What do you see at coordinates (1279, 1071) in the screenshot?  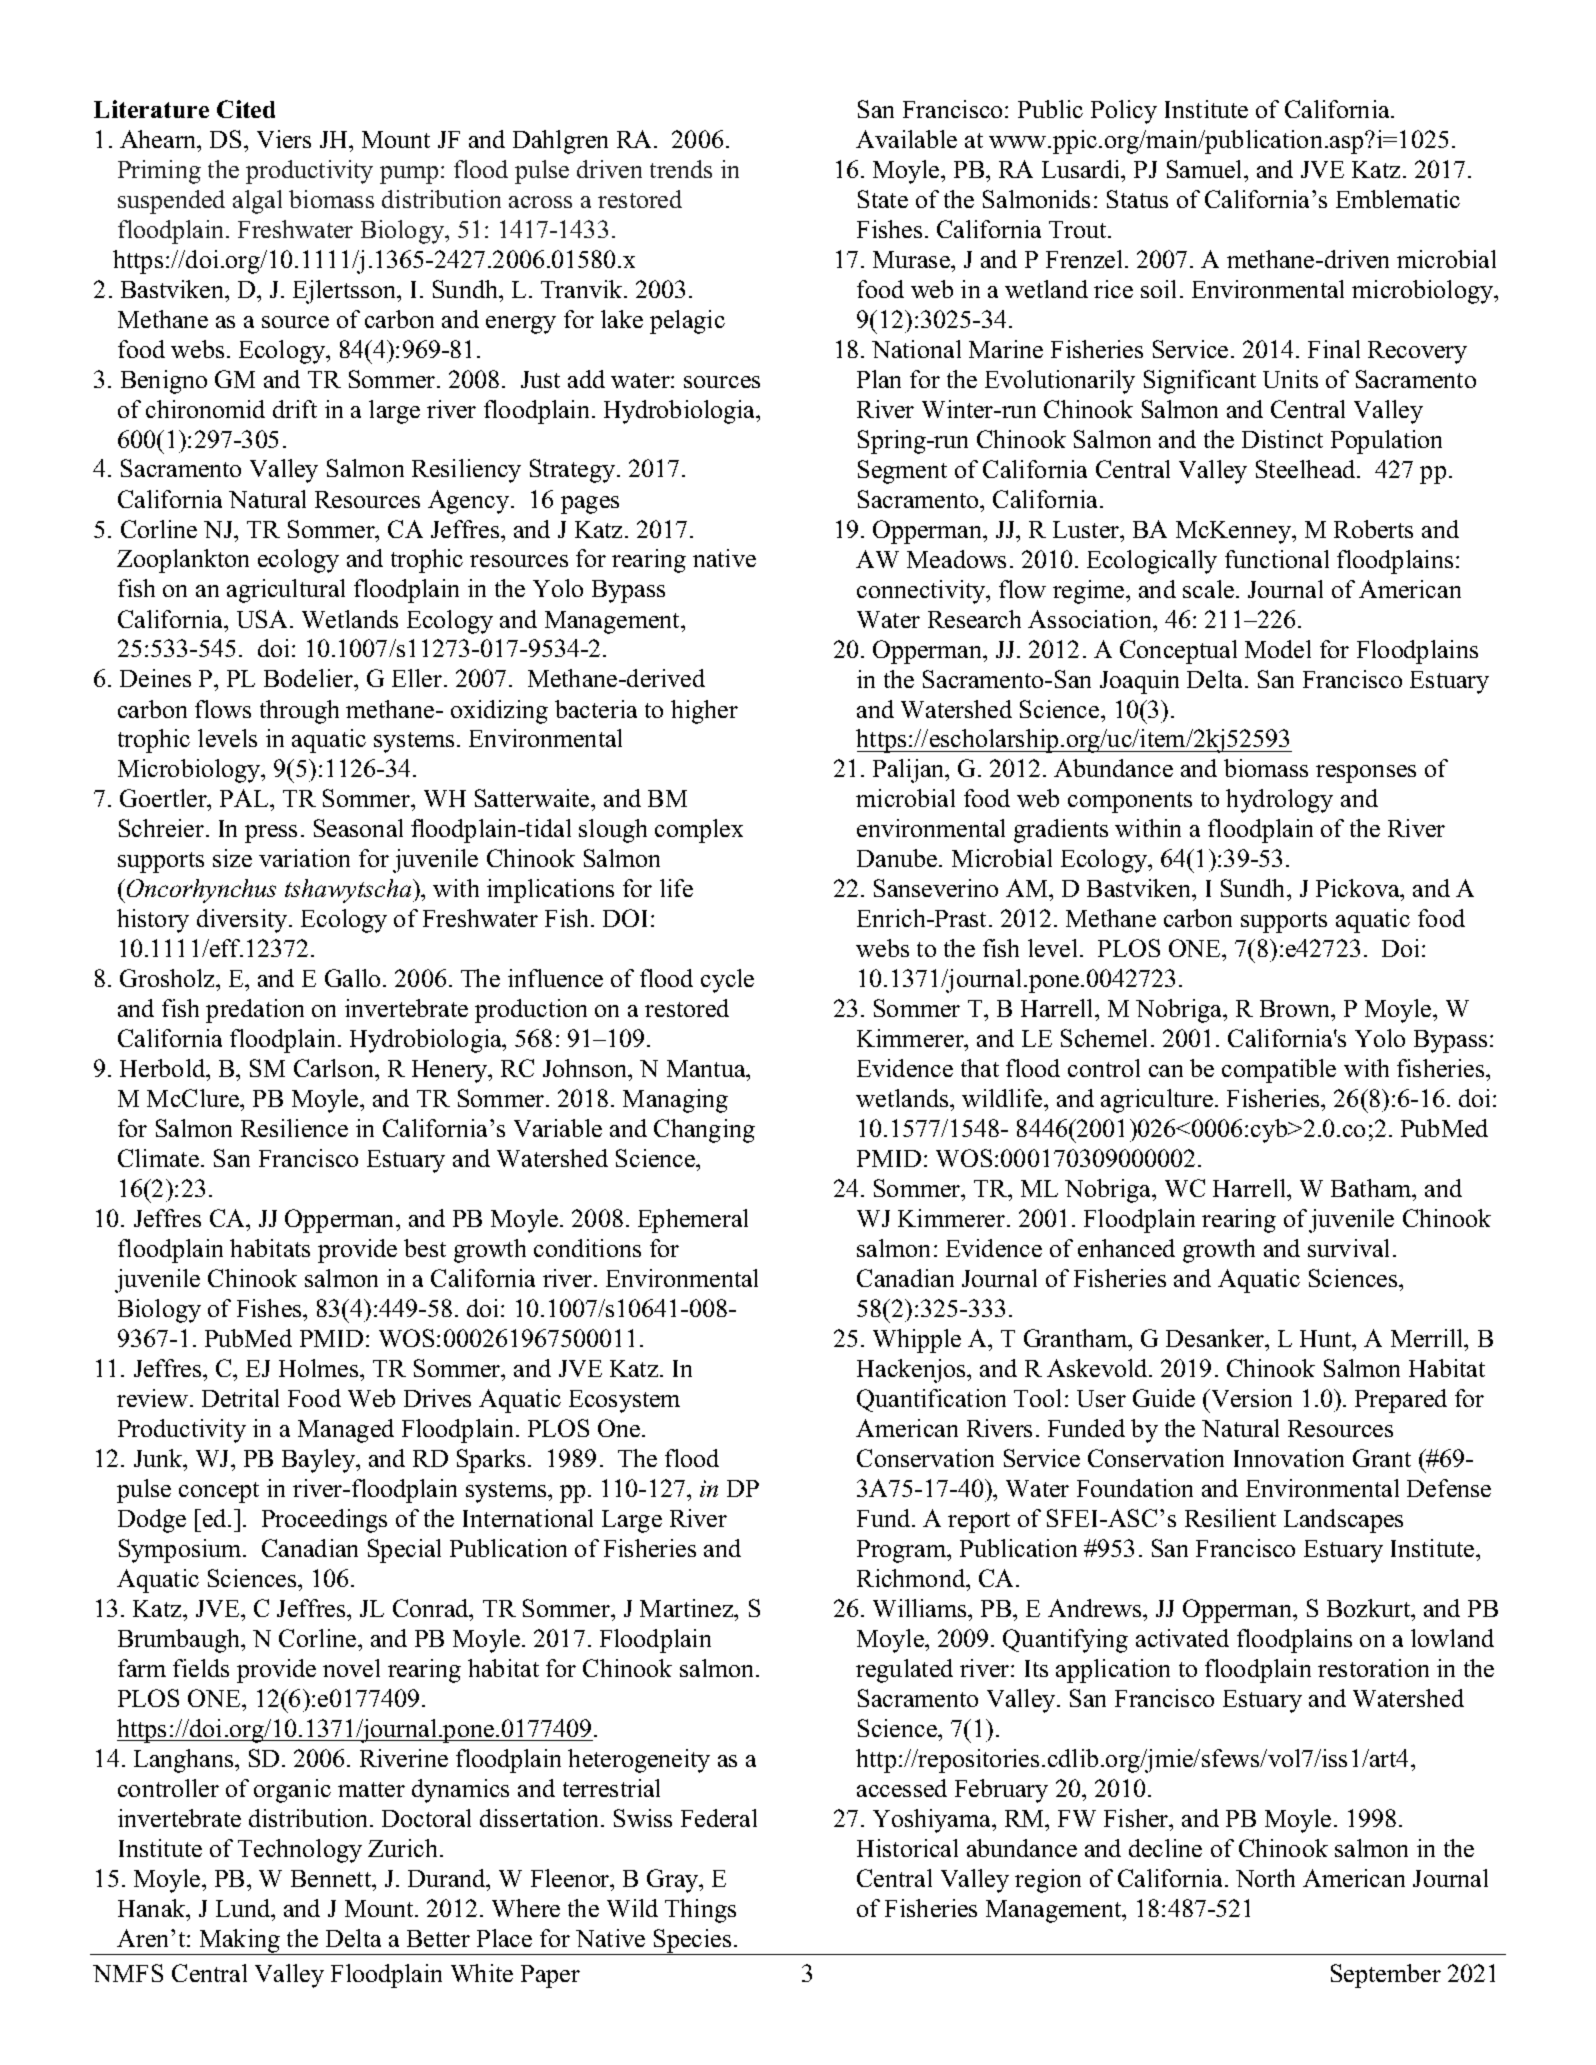 I see `compatible` at bounding box center [1279, 1071].
